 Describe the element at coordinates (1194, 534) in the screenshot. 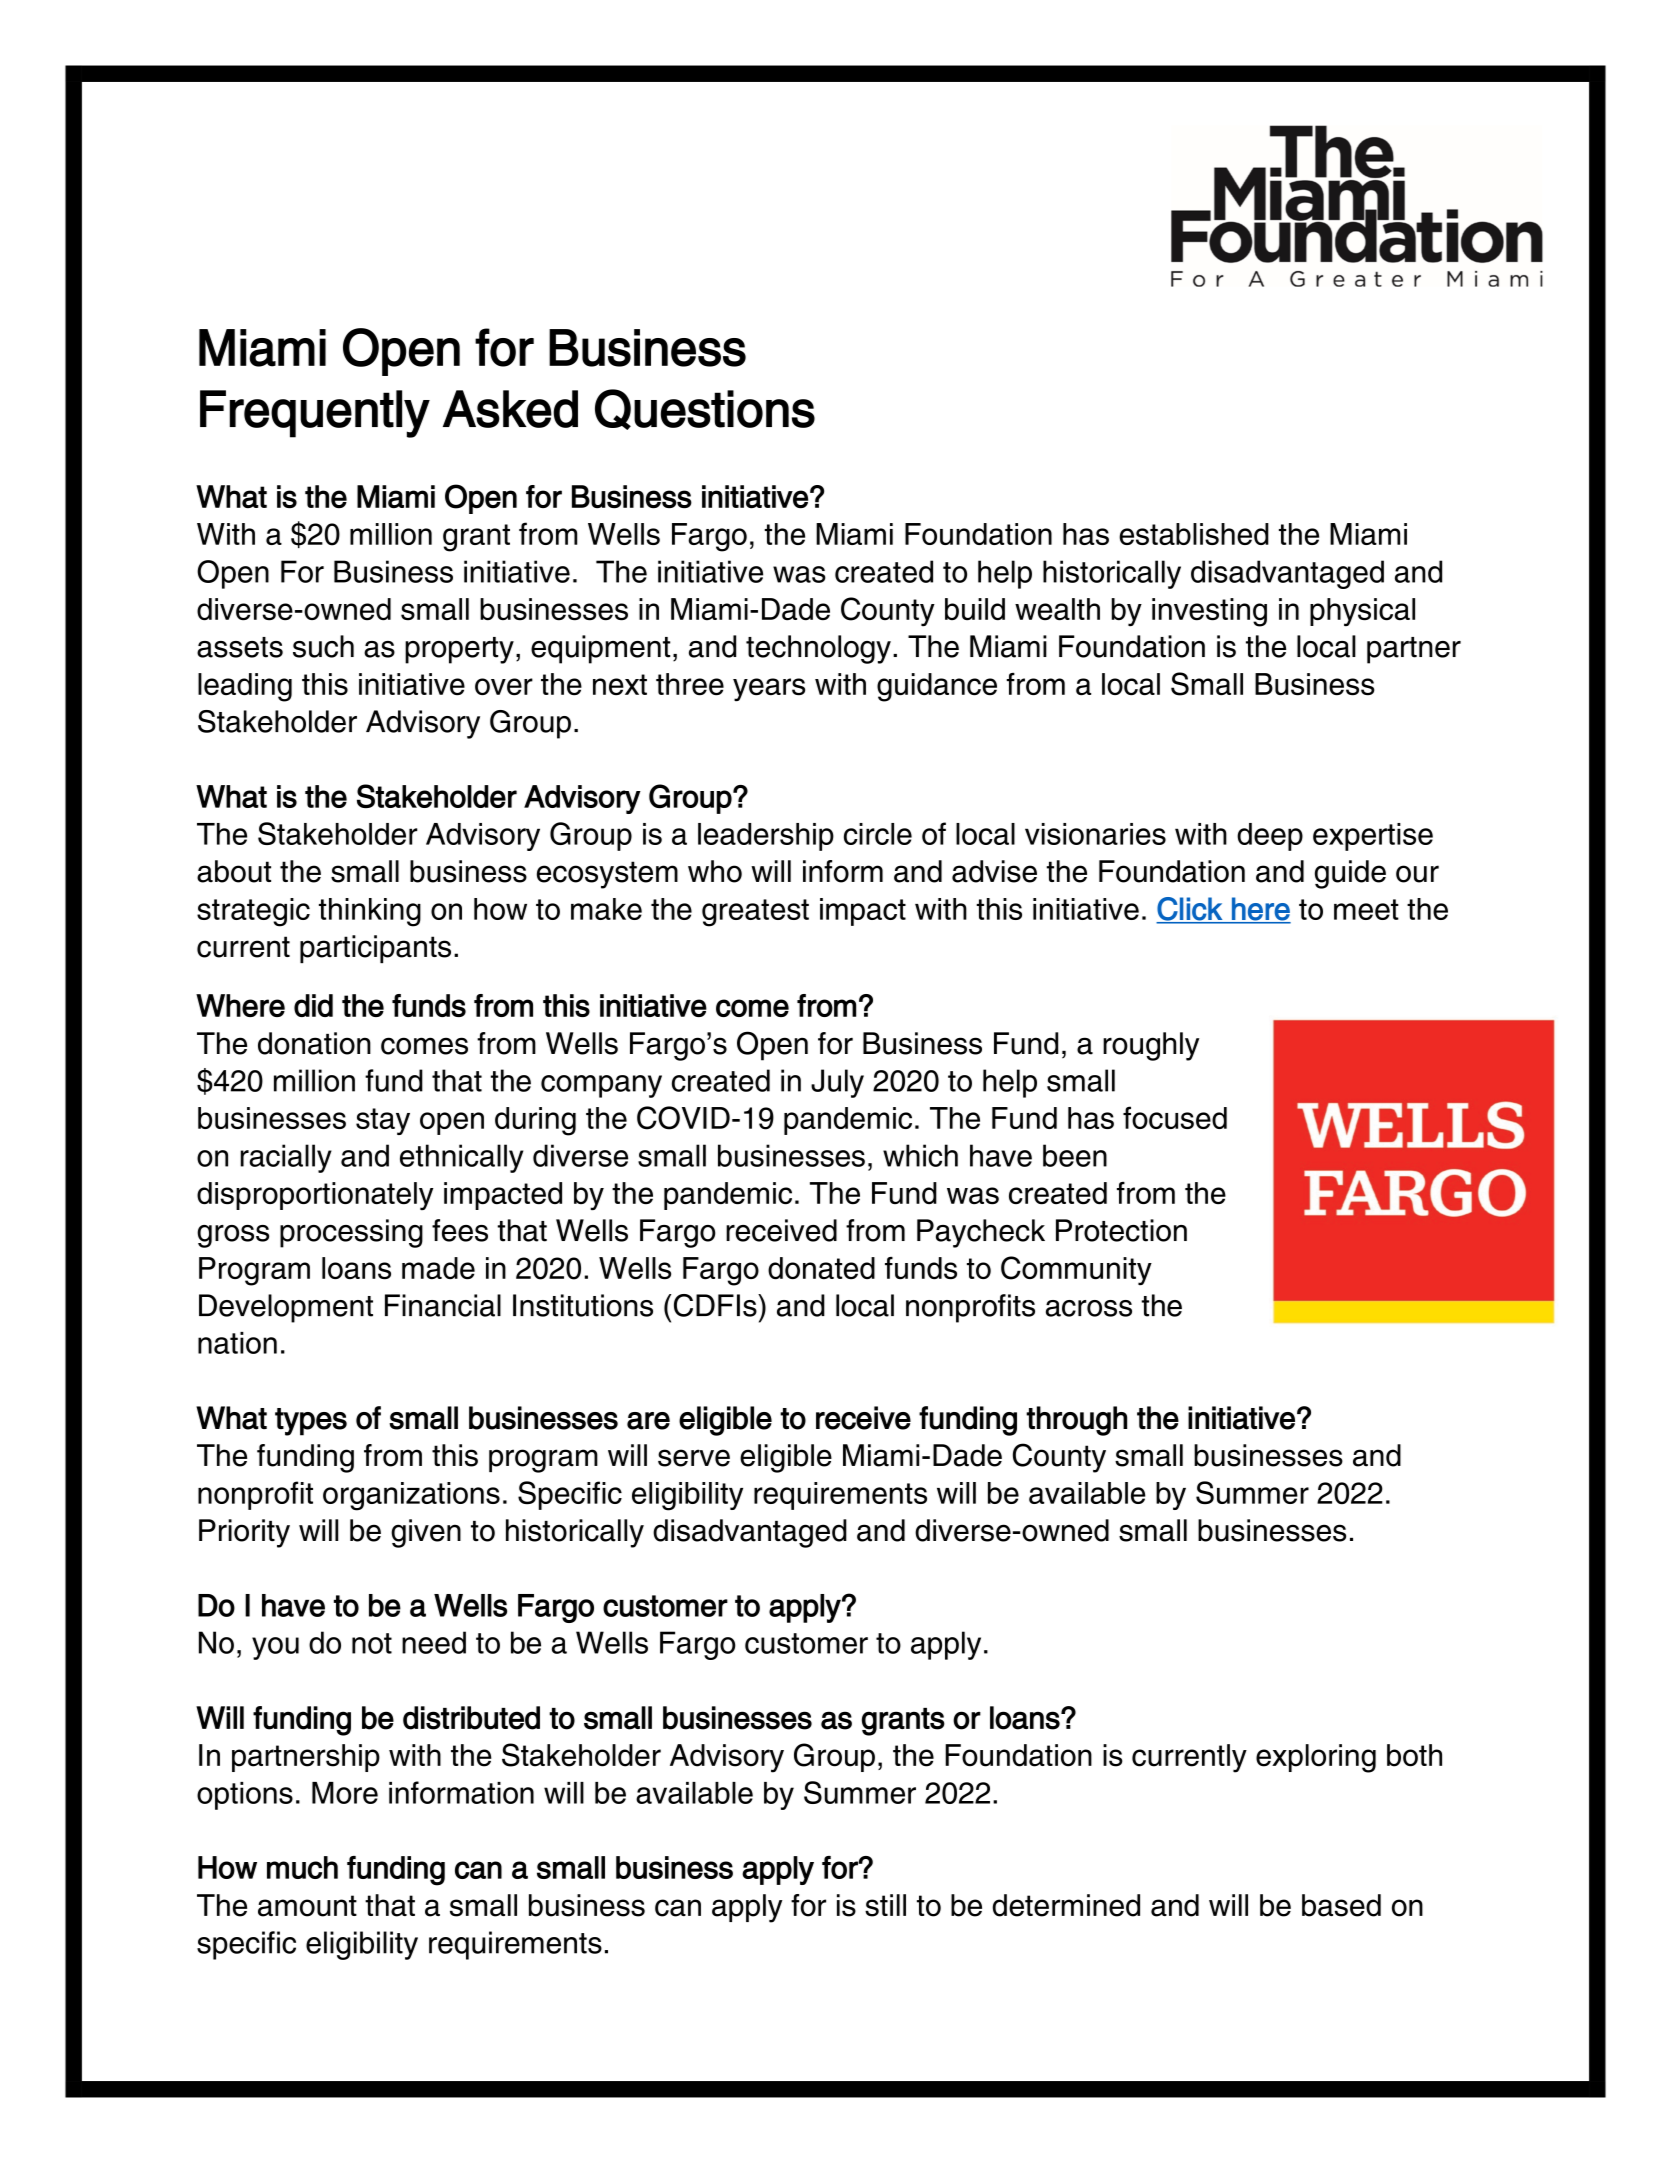

I see `established` at that location.
